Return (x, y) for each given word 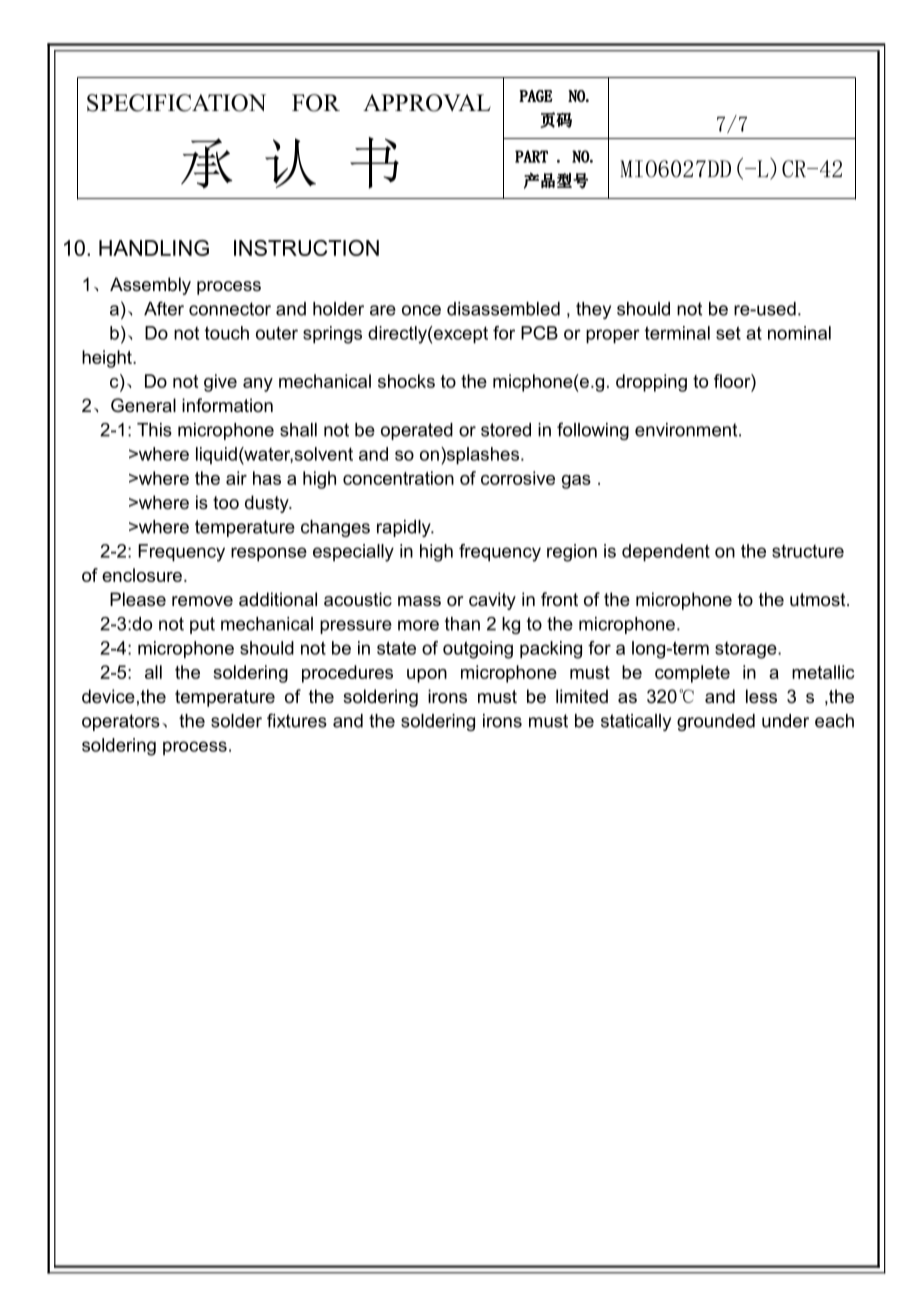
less (761, 696)
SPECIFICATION (176, 103)
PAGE (536, 96)
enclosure (142, 575)
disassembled (503, 309)
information (227, 405)
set (728, 333)
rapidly (405, 528)
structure (808, 551)
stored (506, 430)
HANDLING (154, 248)
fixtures (297, 720)
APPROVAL (427, 103)
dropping (651, 383)
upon (427, 676)
